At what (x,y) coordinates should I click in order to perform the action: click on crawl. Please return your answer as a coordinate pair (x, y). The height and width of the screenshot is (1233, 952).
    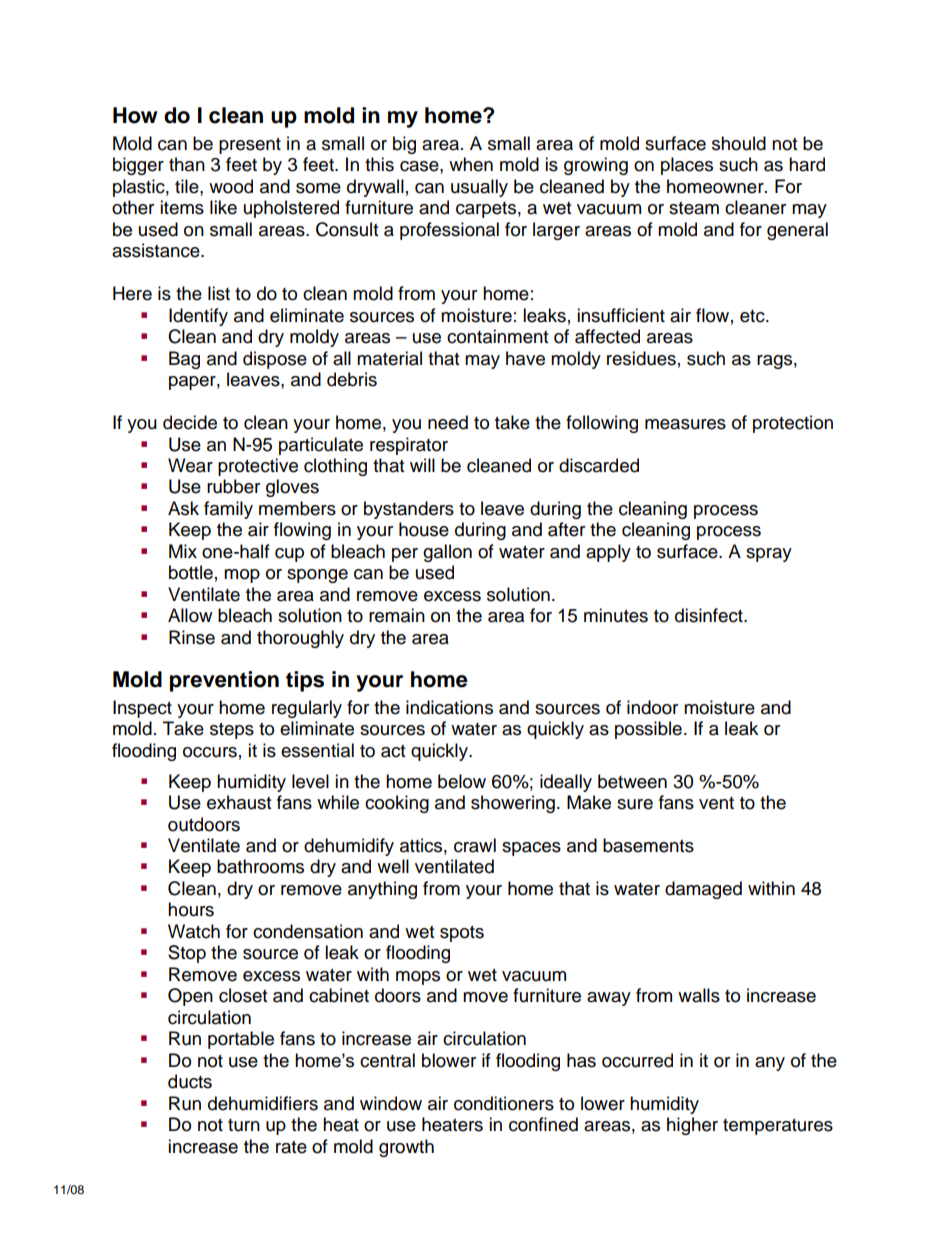
    Looking at the image, I should click on (475, 845).
